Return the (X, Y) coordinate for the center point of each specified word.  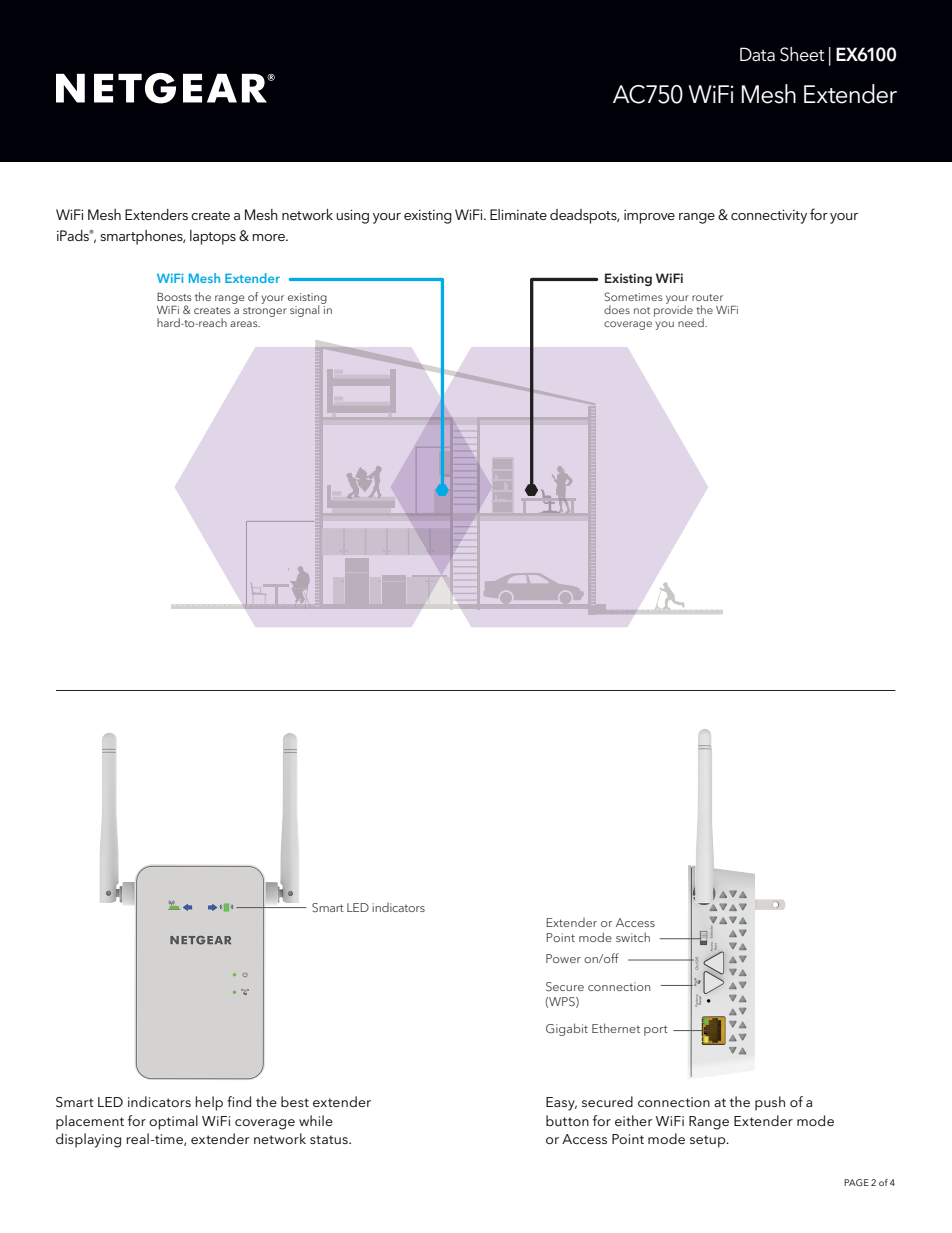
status (330, 1139)
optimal (173, 1122)
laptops (213, 237)
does (617, 309)
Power (563, 958)
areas (245, 324)
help (209, 1103)
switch (633, 937)
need (692, 322)
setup (709, 1141)
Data (757, 54)
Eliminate (518, 214)
